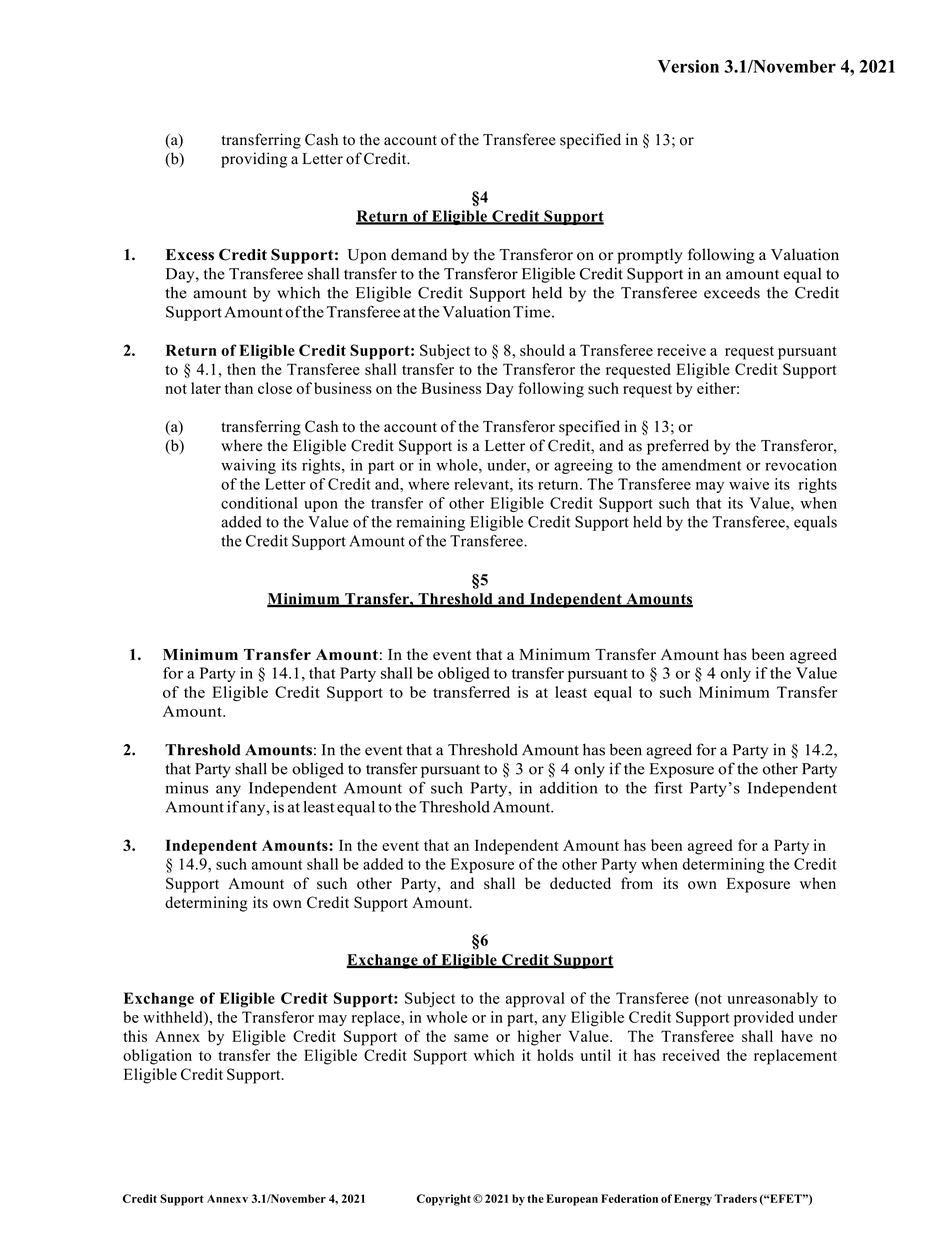 This document has height=1233, width=952. What do you see at coordinates (430, 523) in the document?
I see `remaining` at bounding box center [430, 523].
